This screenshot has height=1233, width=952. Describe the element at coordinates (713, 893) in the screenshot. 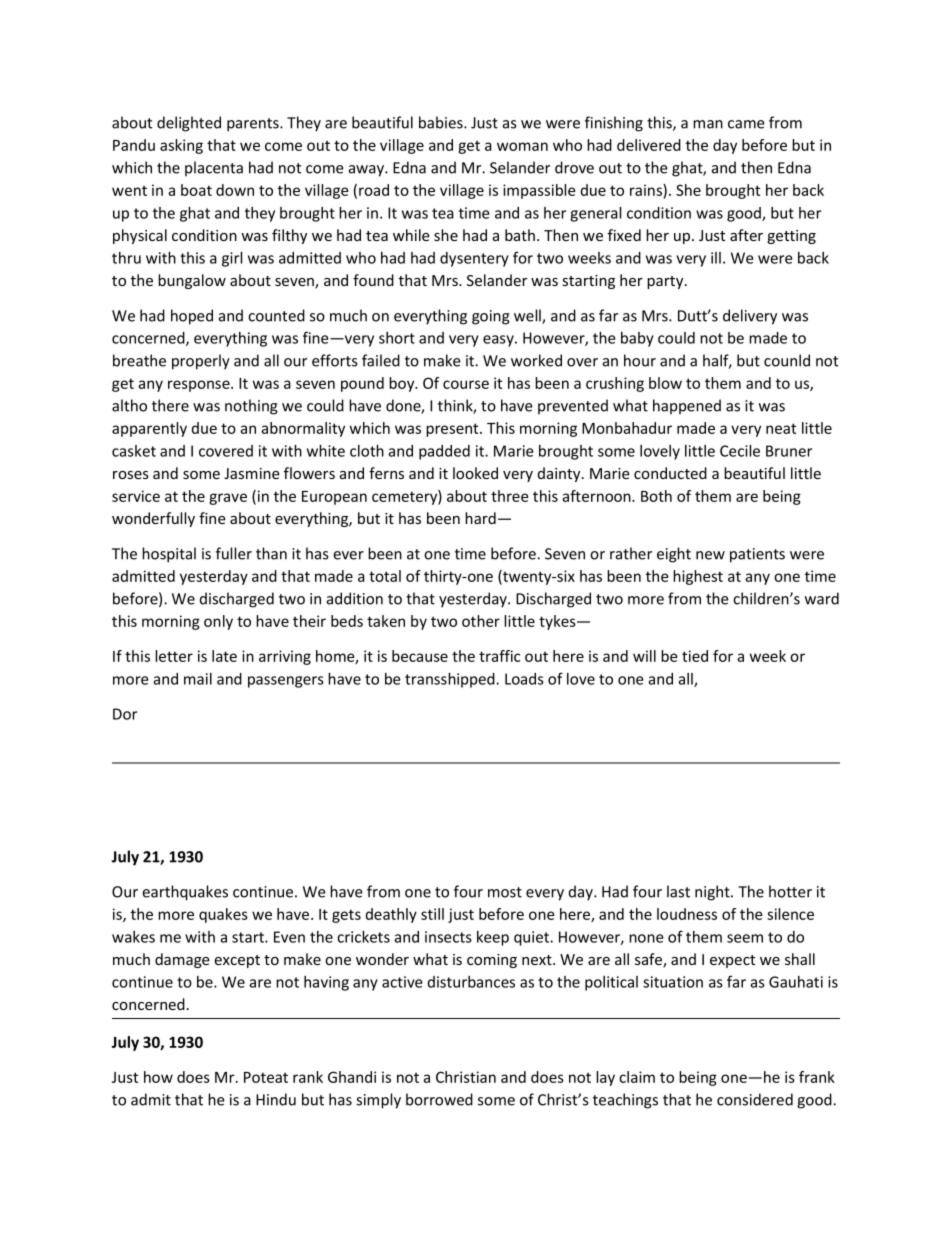

I see `night` at that location.
